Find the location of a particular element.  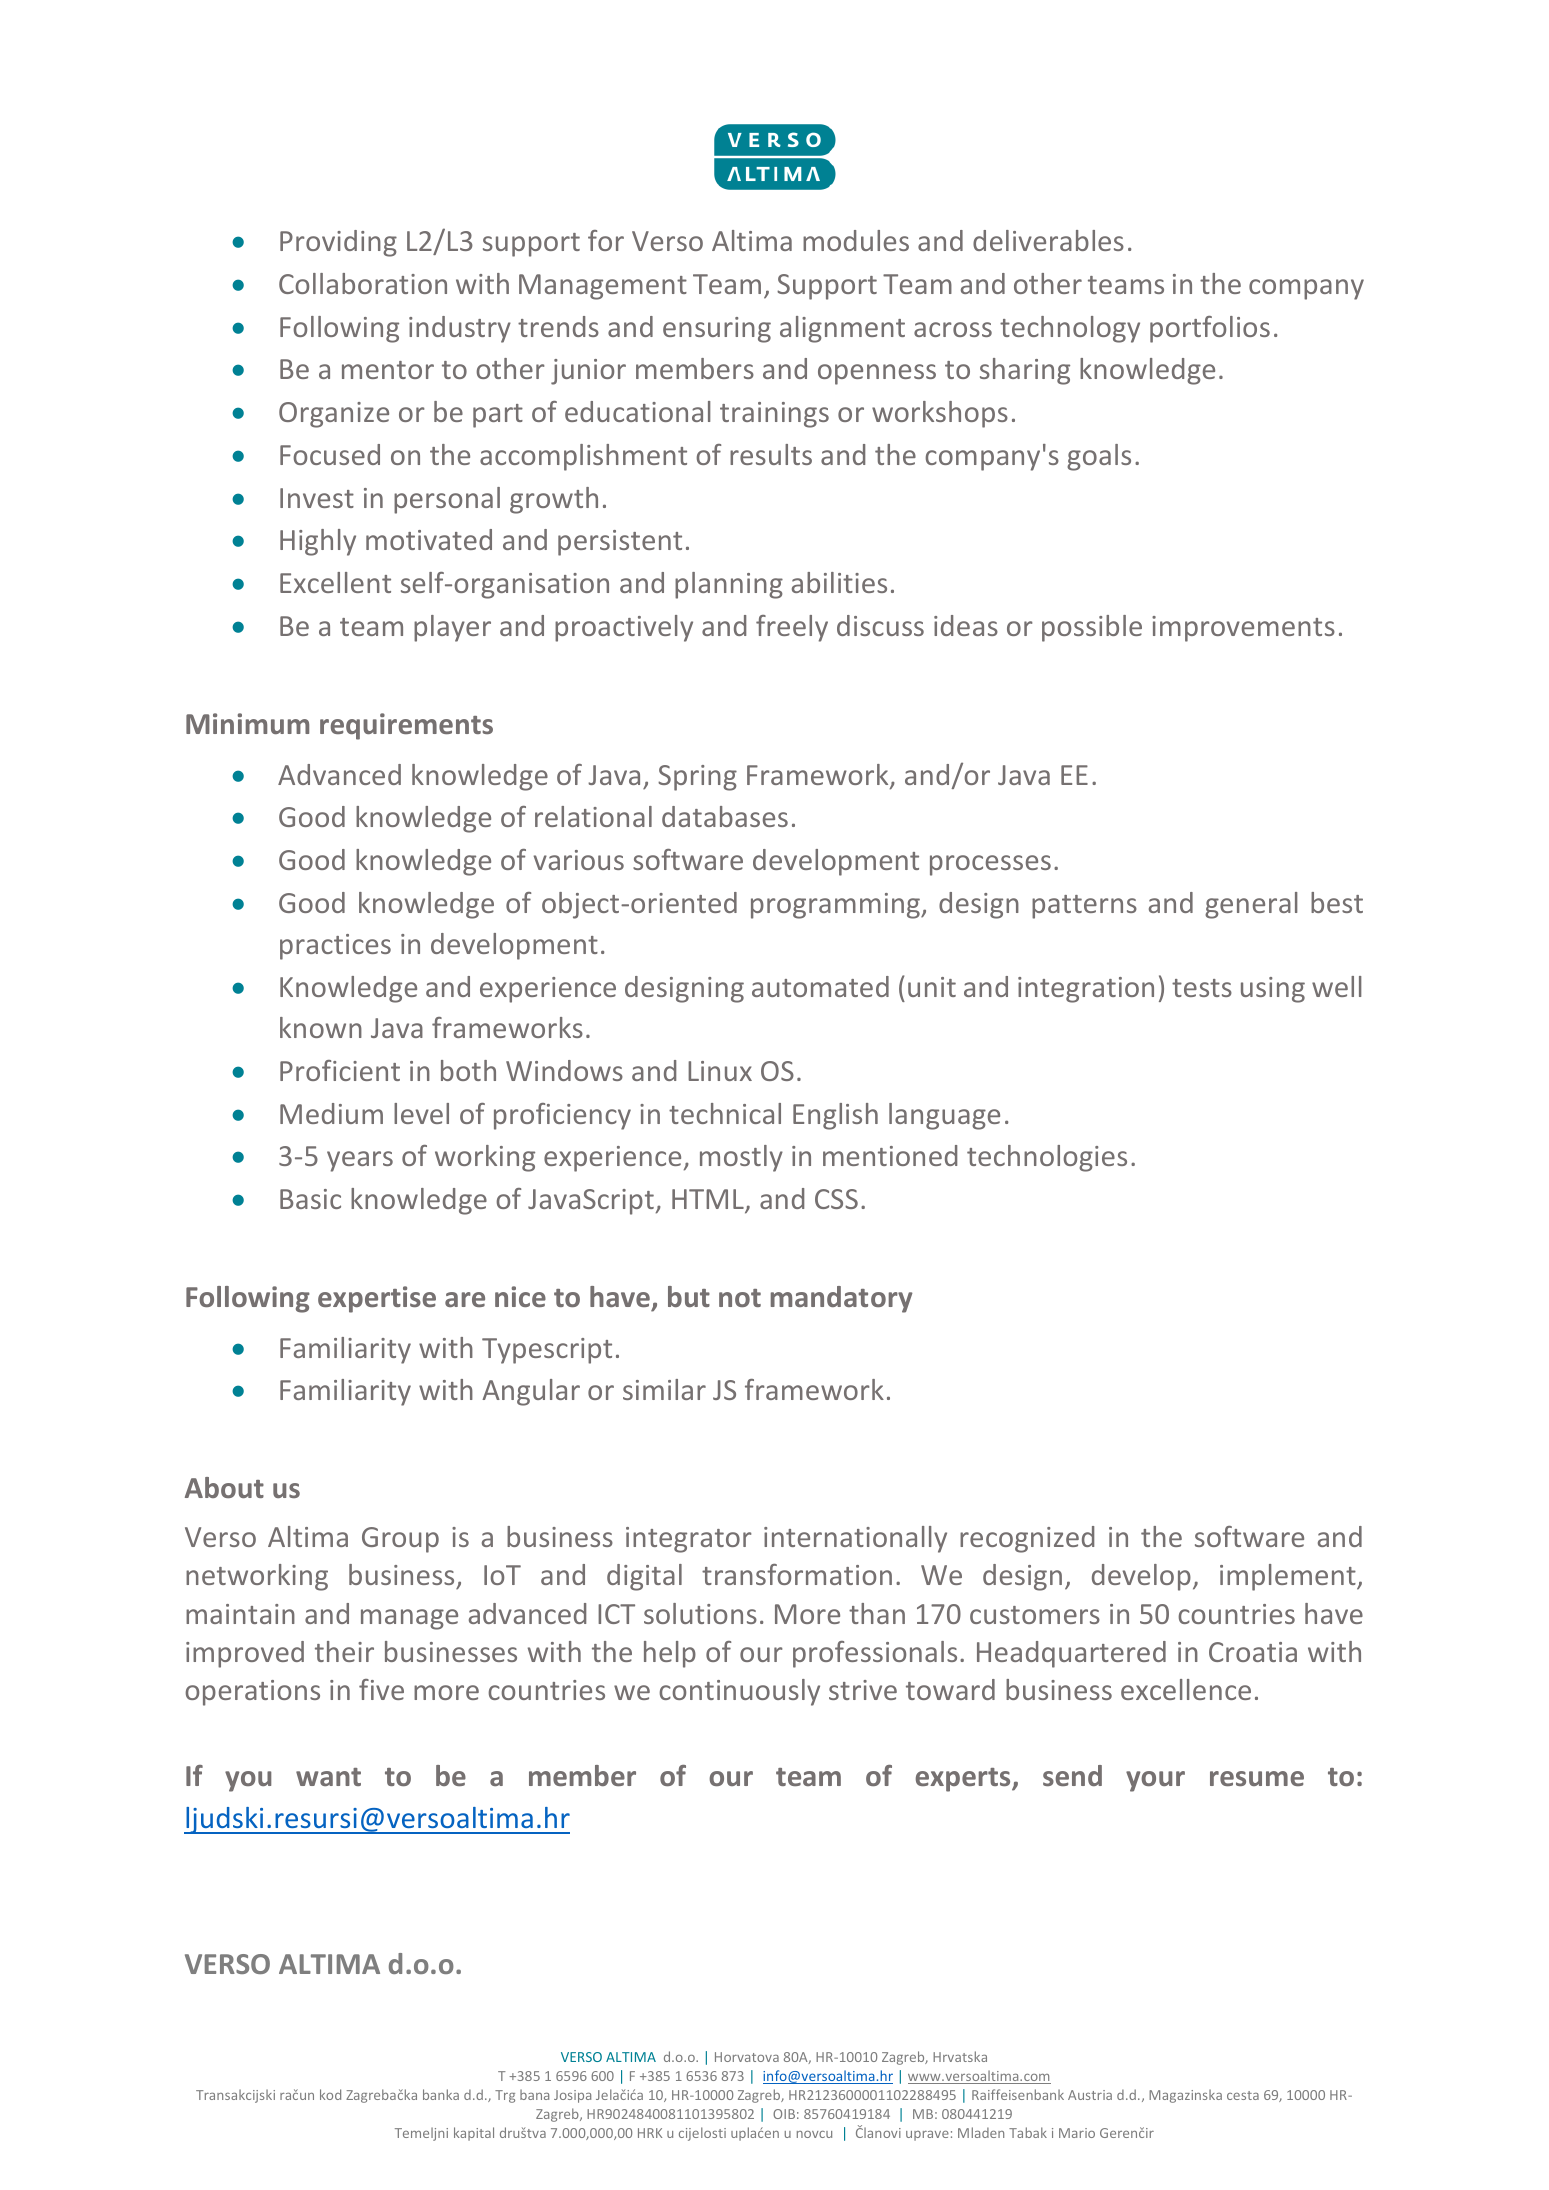

internationally is located at coordinates (855, 1539).
